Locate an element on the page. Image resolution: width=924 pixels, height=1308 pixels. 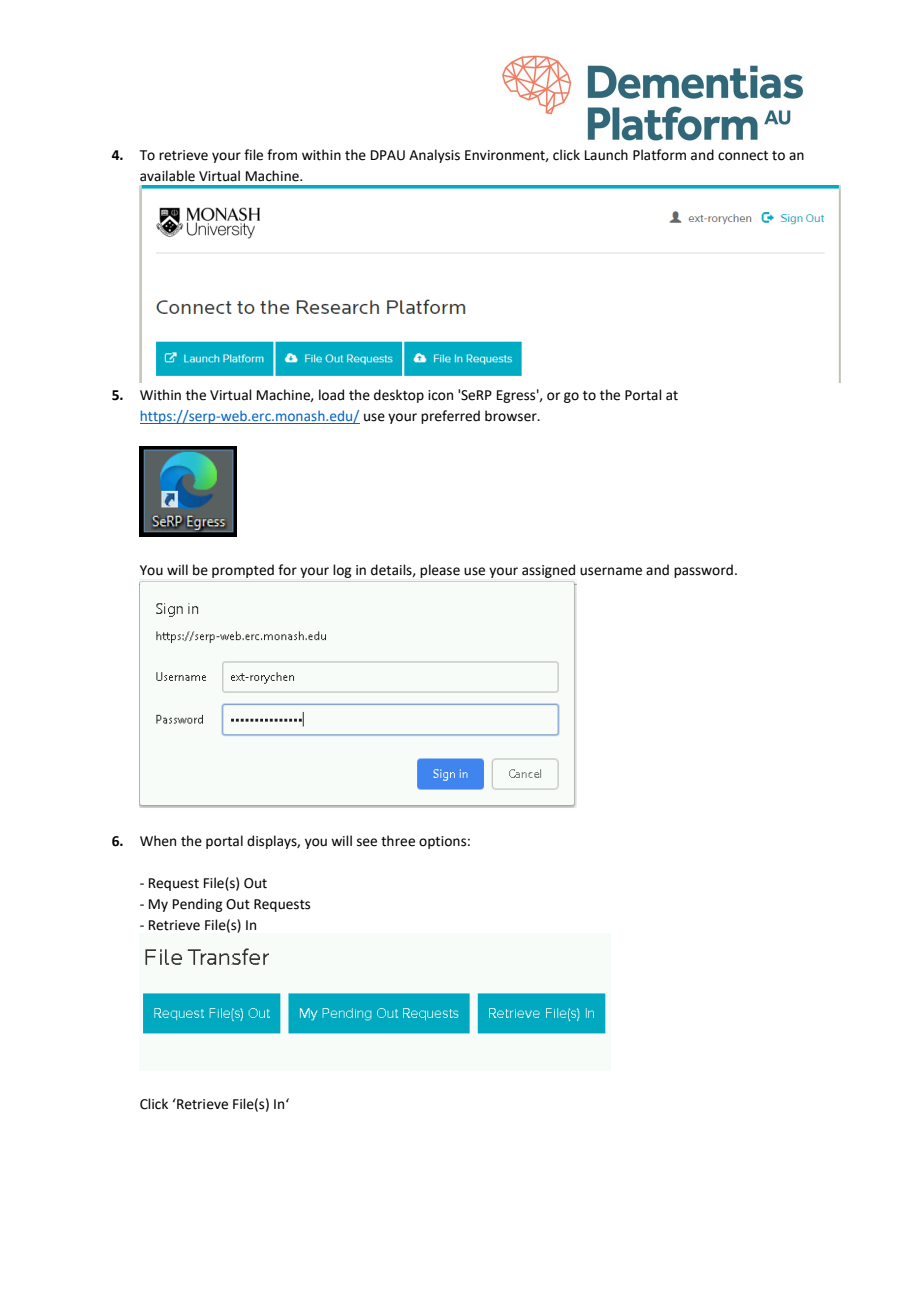
please is located at coordinates (440, 571).
